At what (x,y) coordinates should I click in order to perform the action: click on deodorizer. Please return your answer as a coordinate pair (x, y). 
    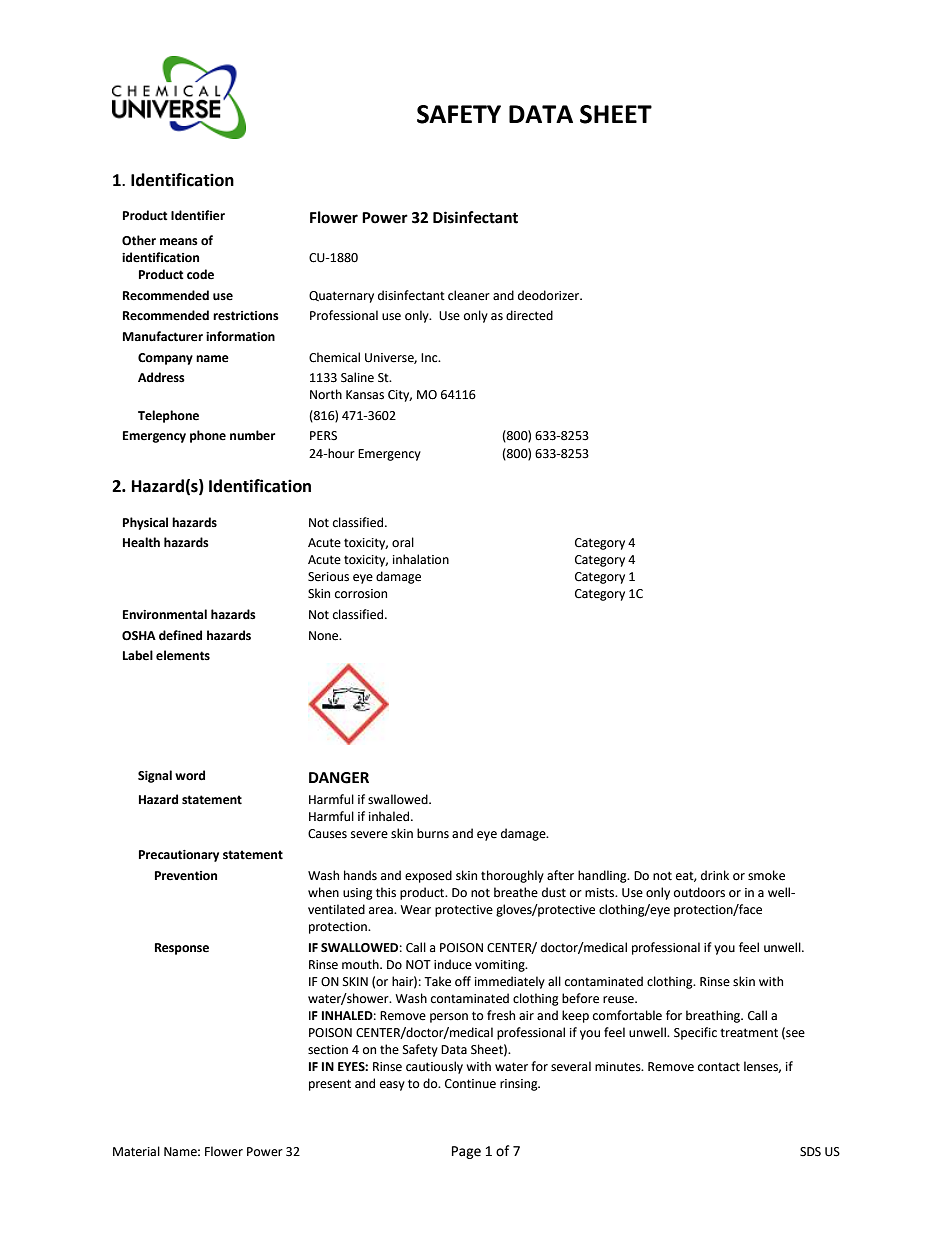
    Looking at the image, I should click on (550, 295).
